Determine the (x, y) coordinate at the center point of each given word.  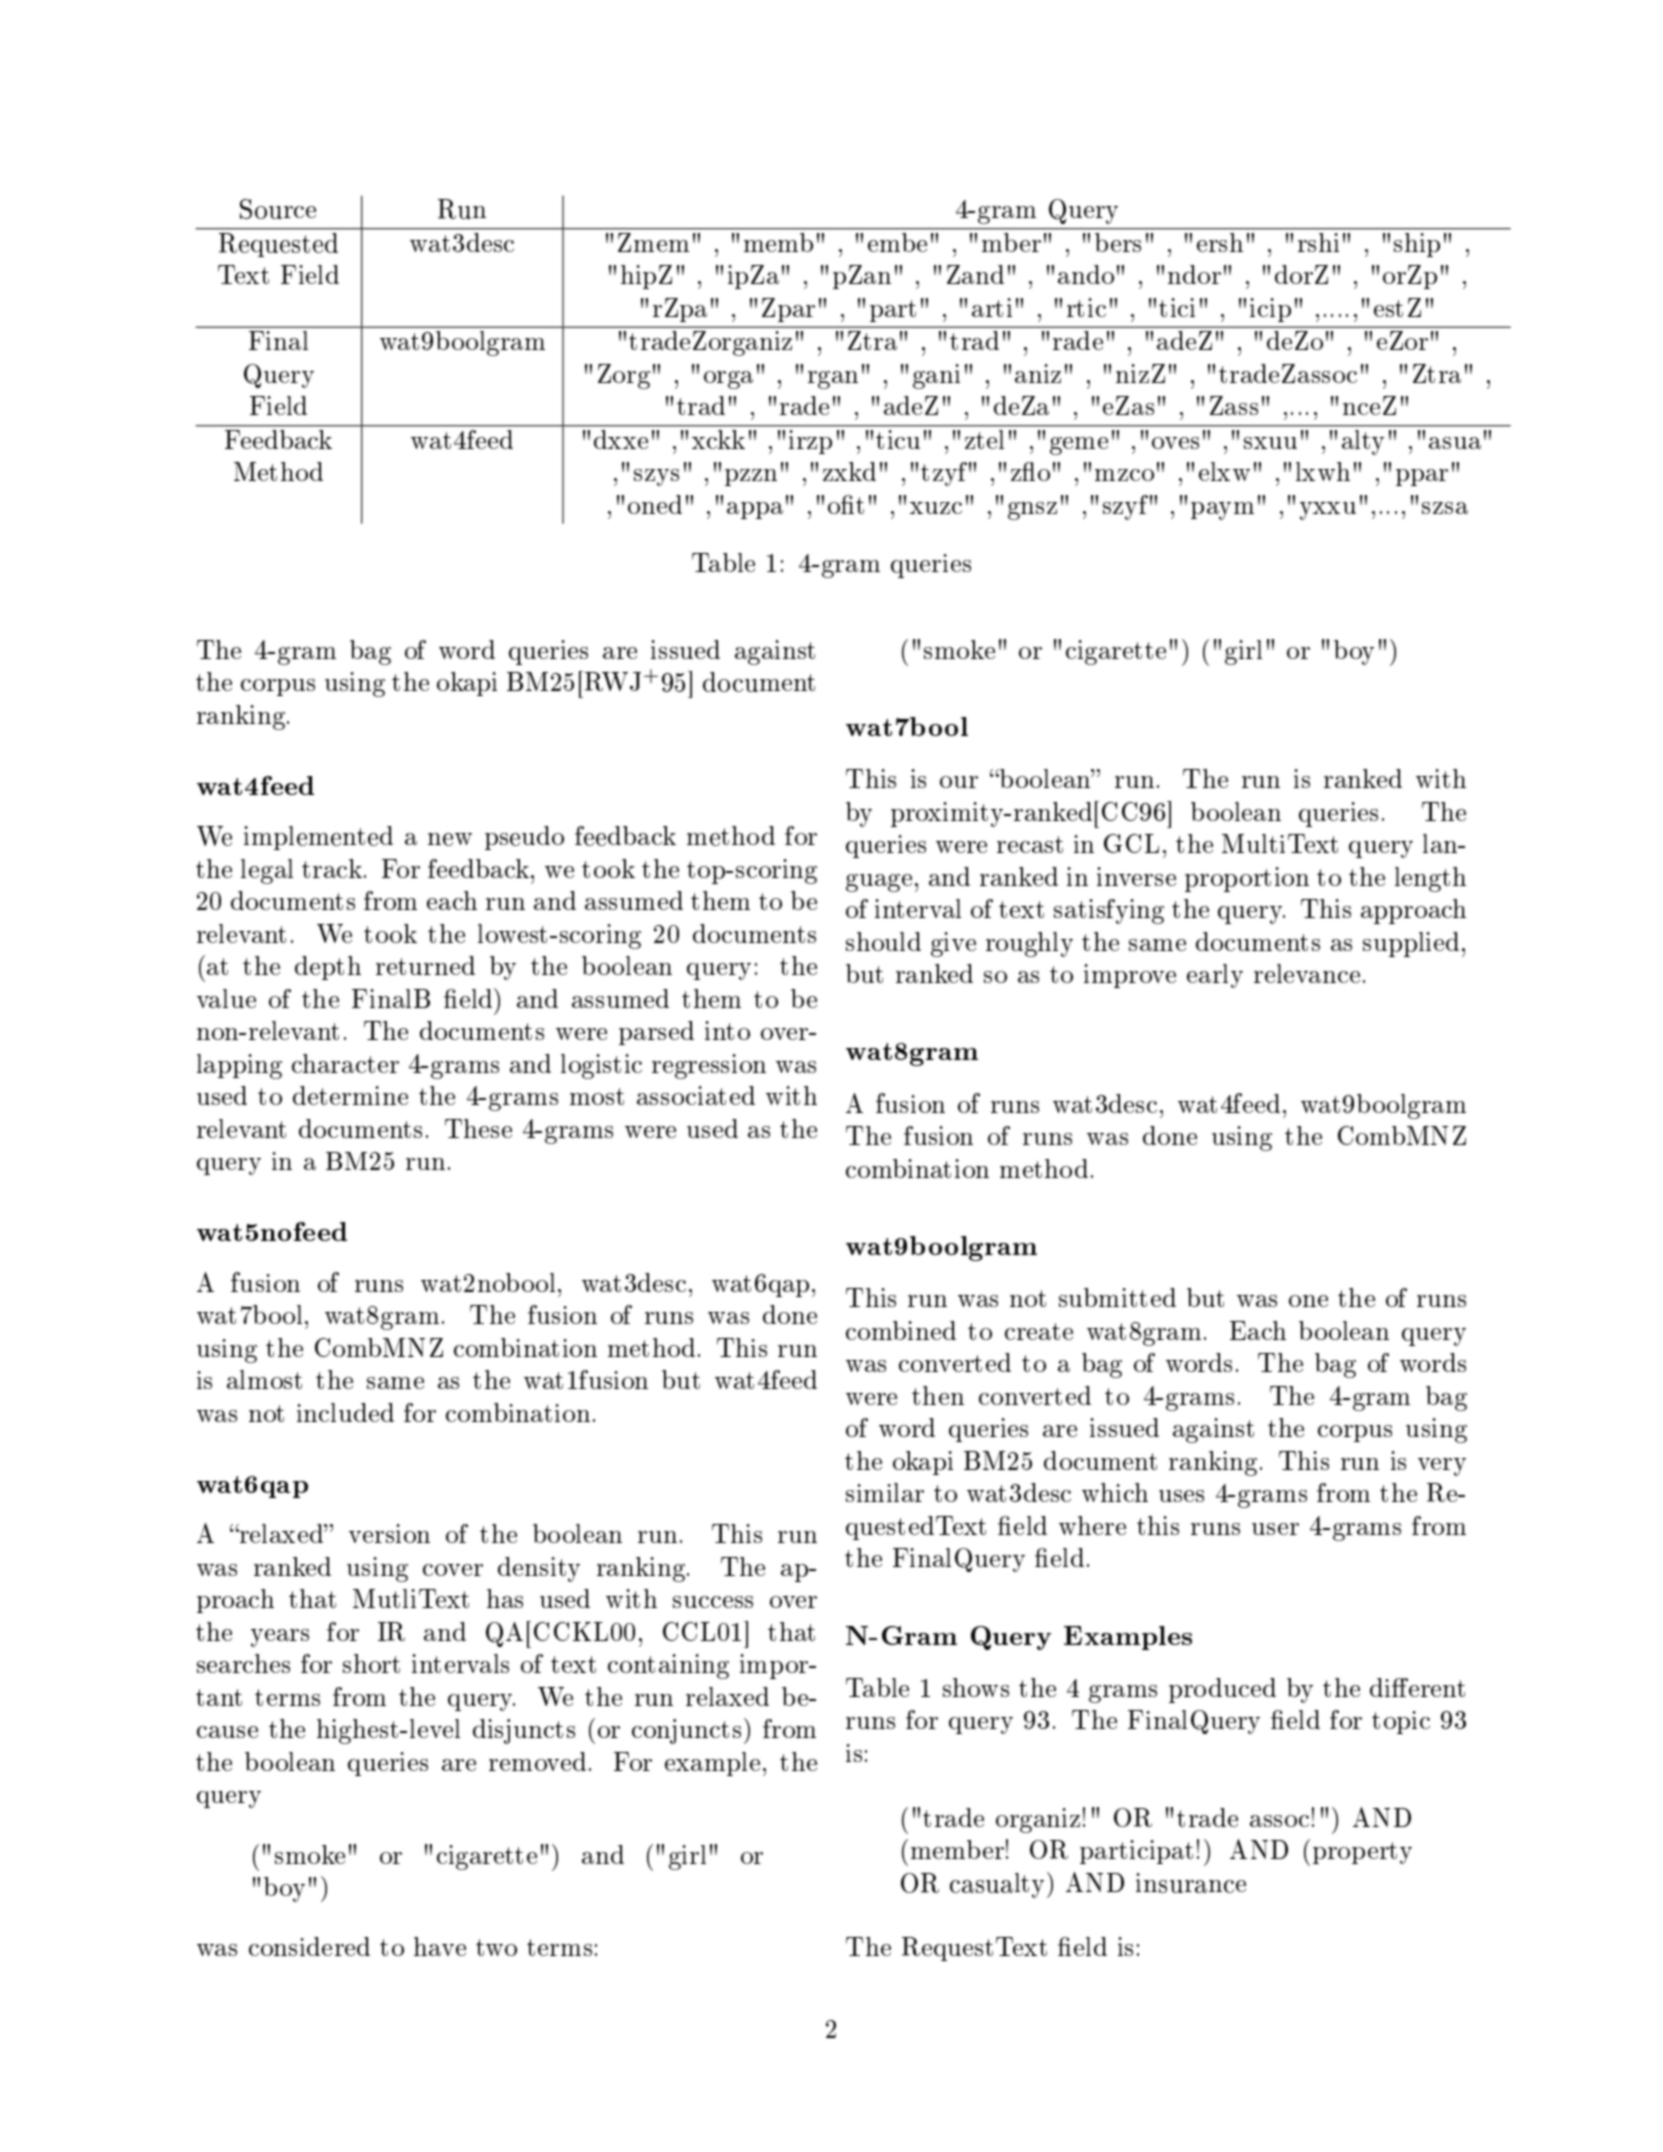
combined (901, 1330)
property (1362, 1853)
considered (309, 1946)
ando (1086, 274)
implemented (318, 838)
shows (976, 1687)
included (345, 1412)
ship (1417, 245)
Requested (278, 245)
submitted (1117, 1297)
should (883, 941)
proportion (1247, 879)
